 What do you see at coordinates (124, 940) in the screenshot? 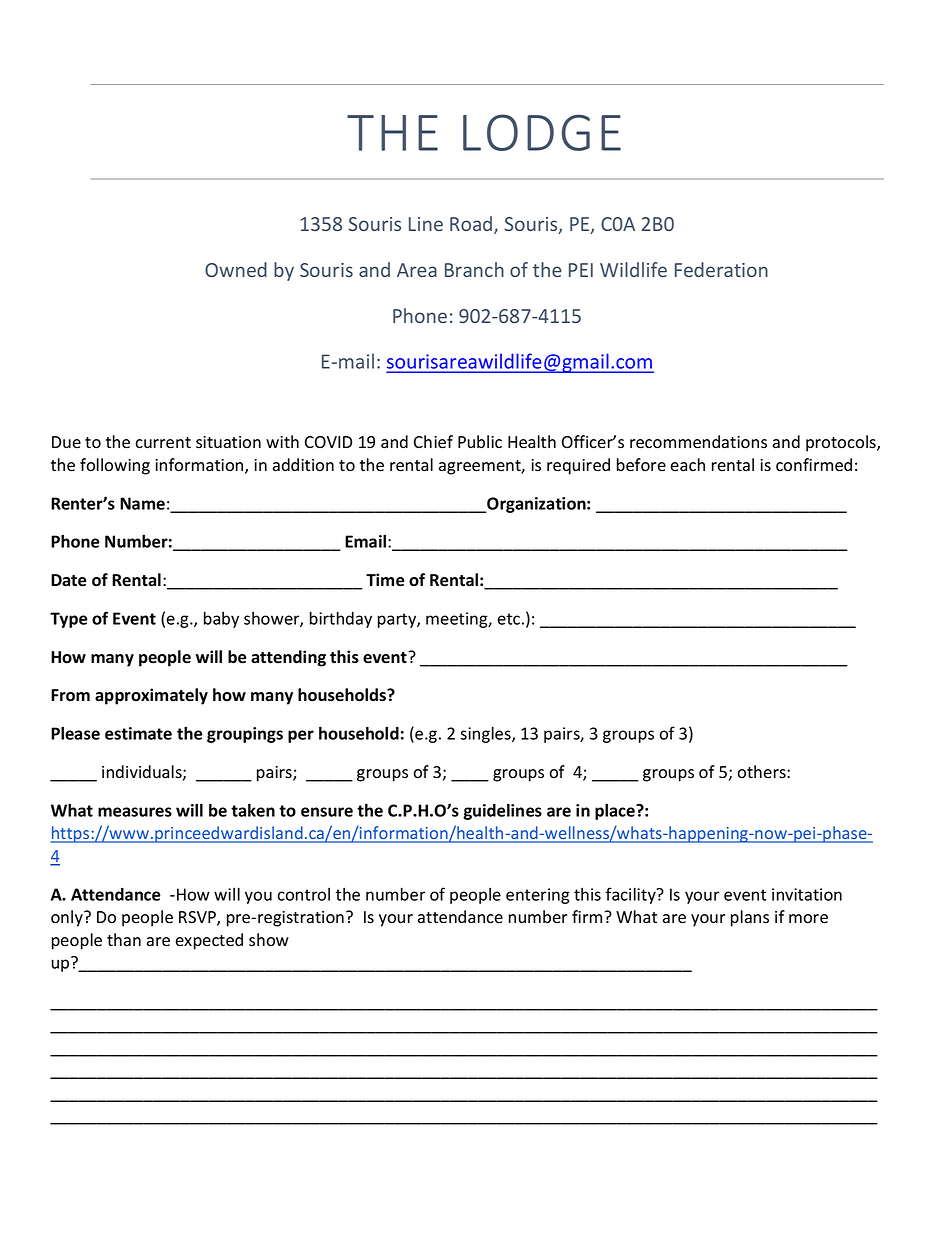
I see `than` at bounding box center [124, 940].
